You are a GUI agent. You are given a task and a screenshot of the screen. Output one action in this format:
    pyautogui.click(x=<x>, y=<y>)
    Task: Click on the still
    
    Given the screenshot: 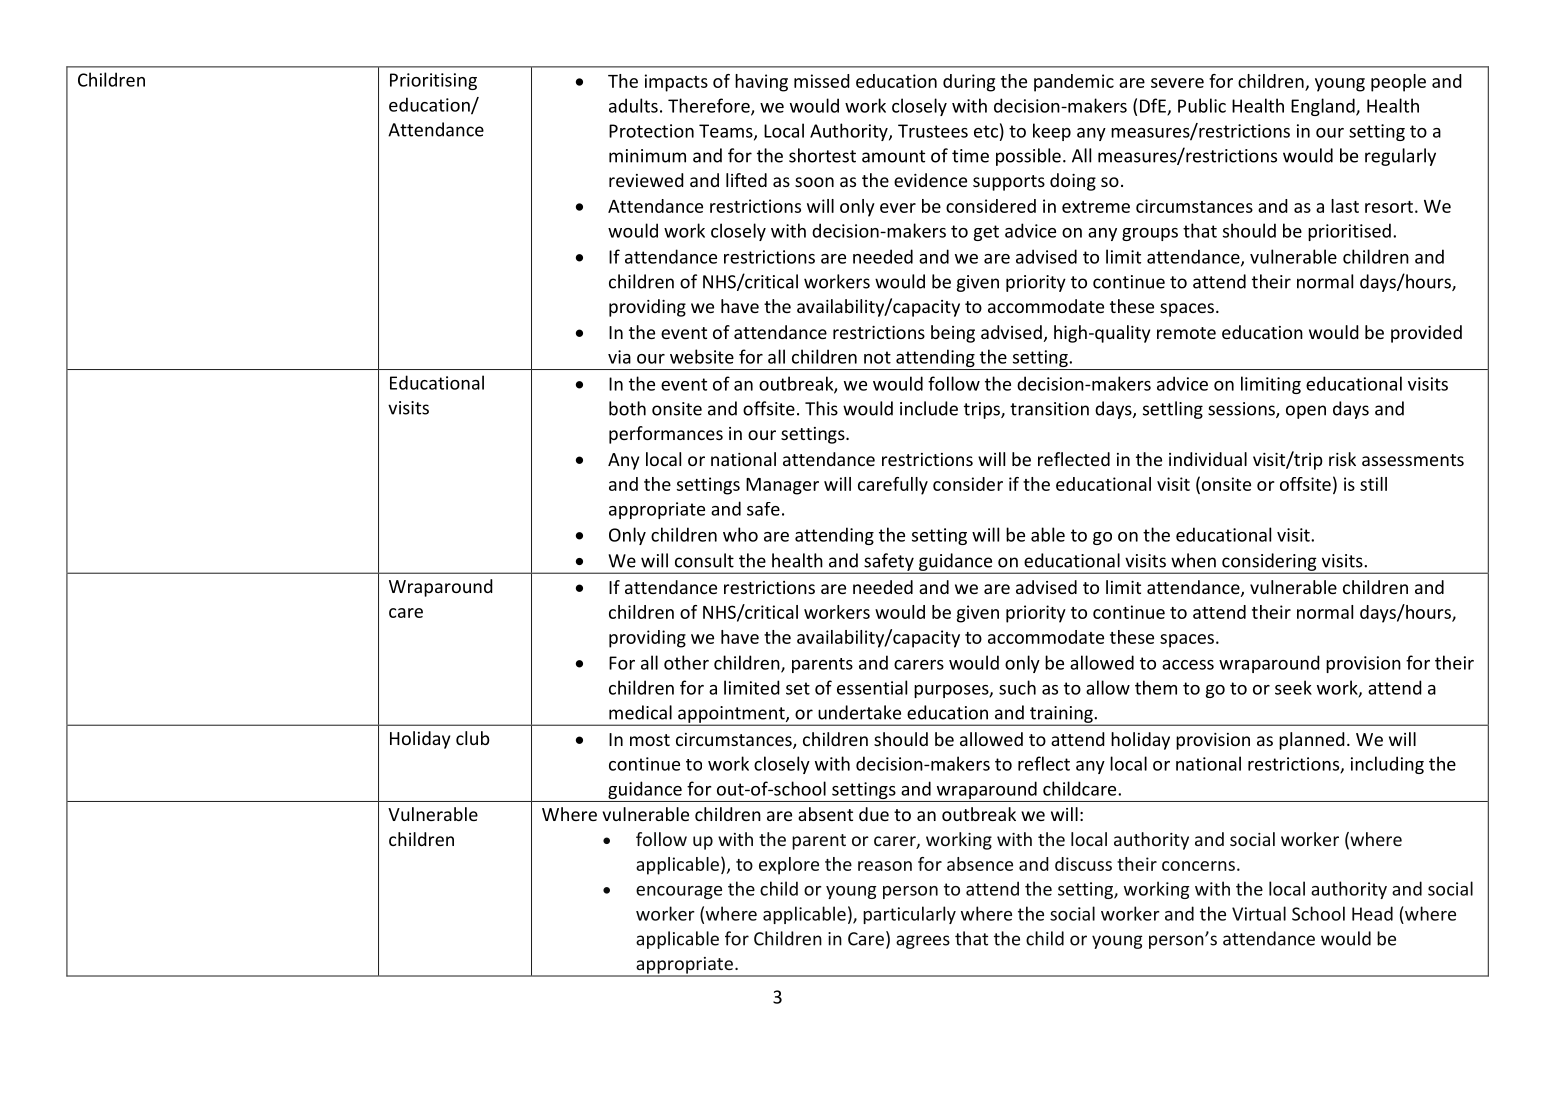 What is the action you would take?
    pyautogui.click(x=1373, y=484)
